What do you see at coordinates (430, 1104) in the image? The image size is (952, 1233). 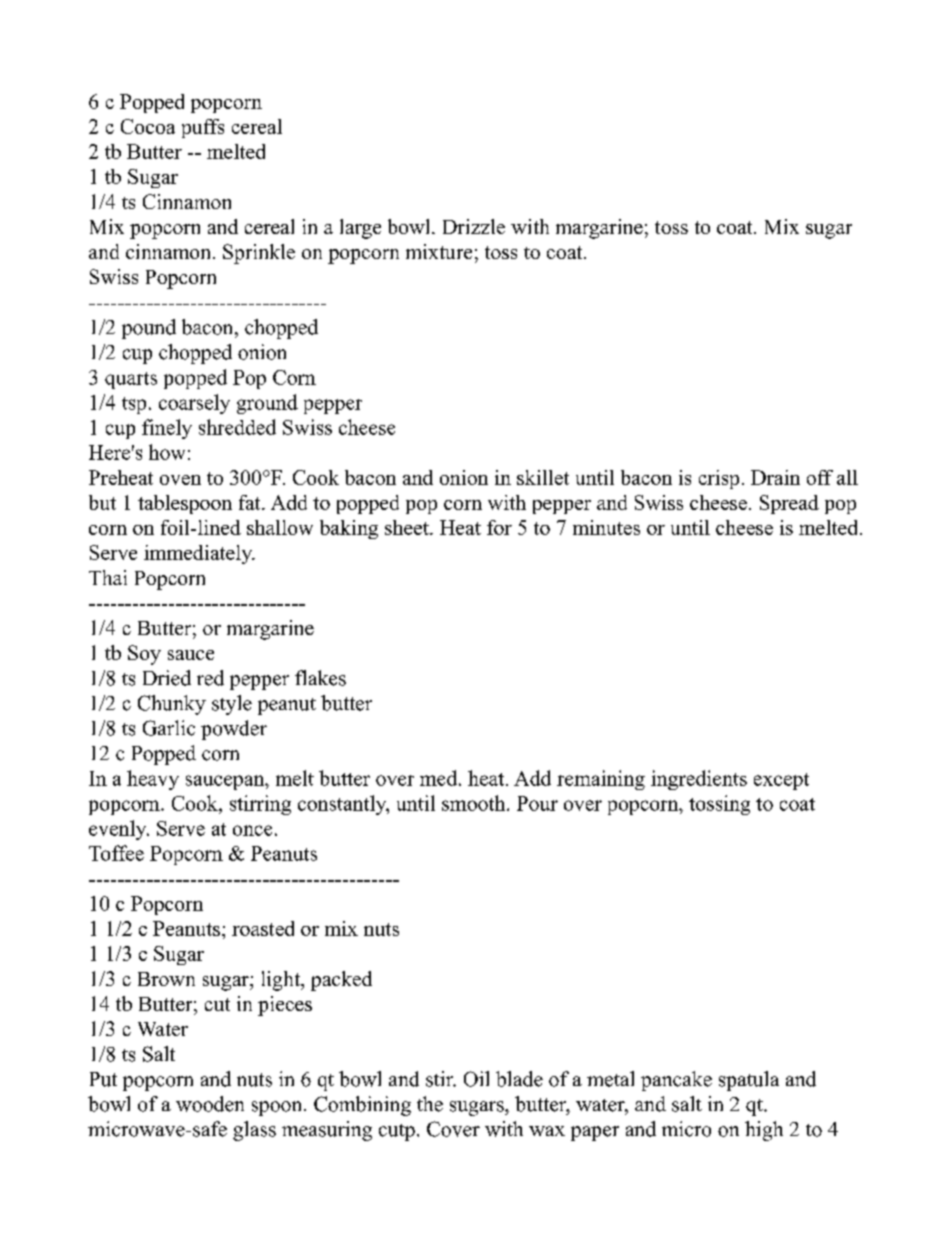 I see `the` at bounding box center [430, 1104].
